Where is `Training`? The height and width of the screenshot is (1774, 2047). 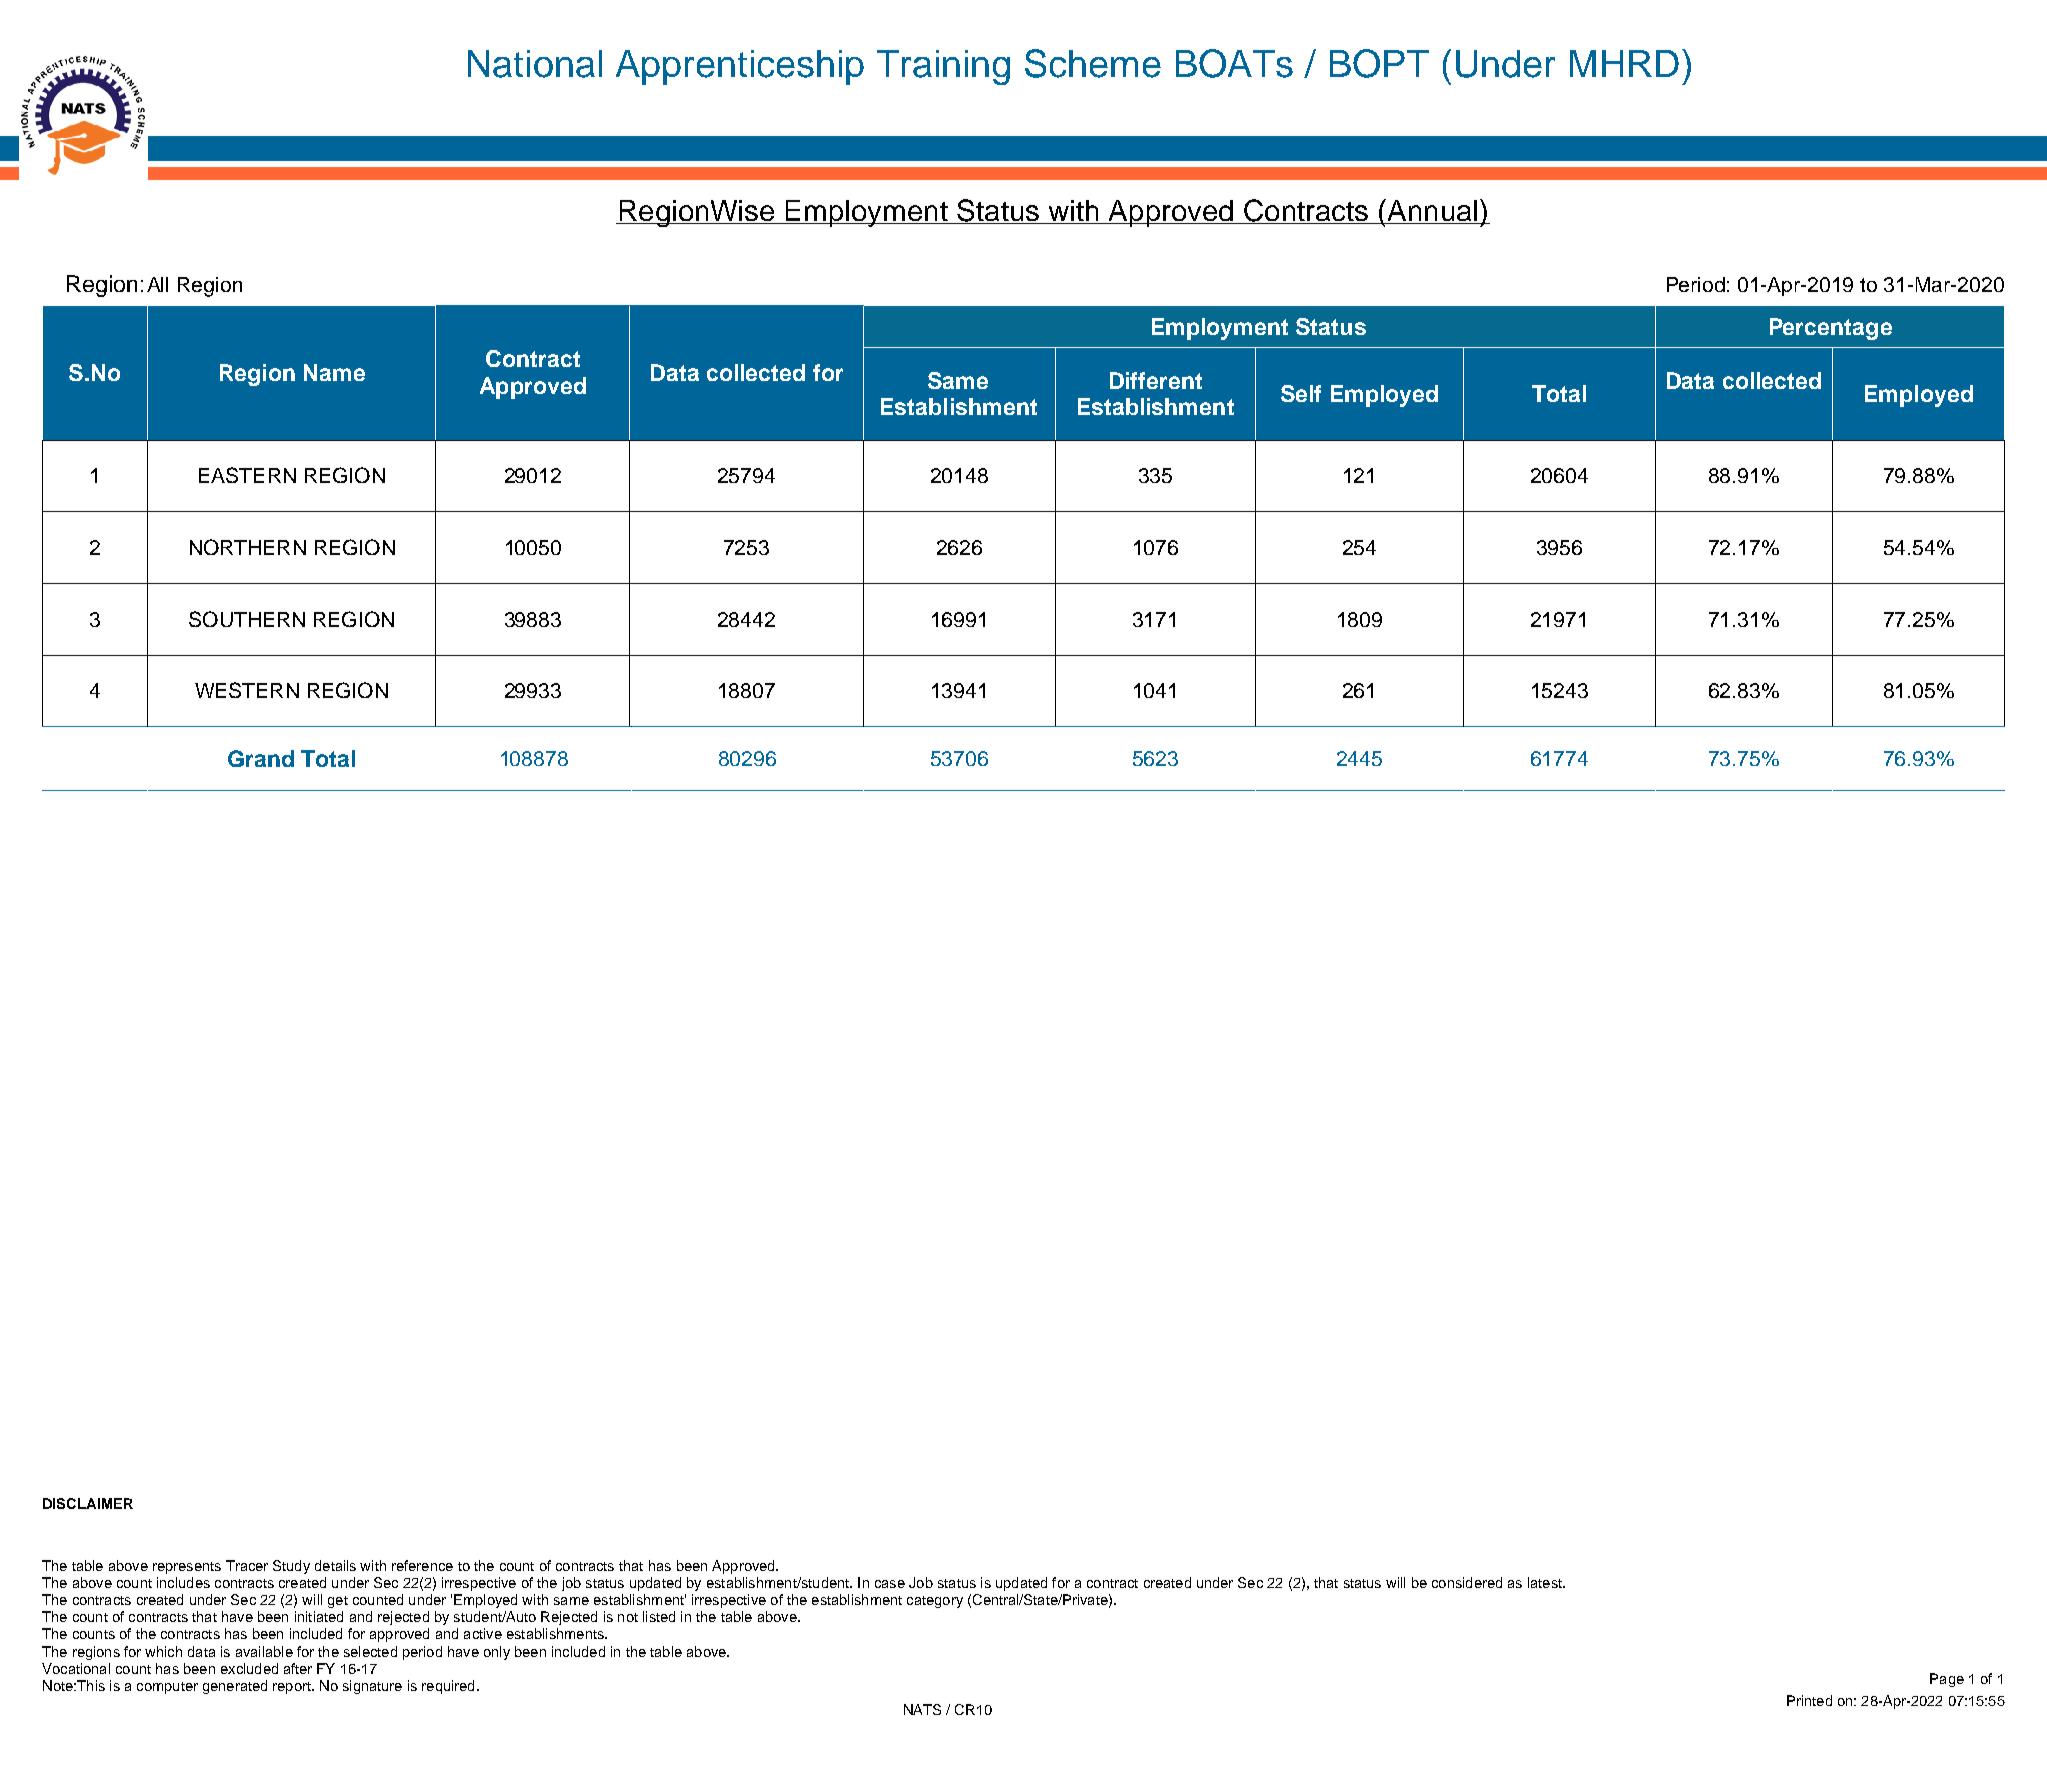 Training is located at coordinates (943, 67).
